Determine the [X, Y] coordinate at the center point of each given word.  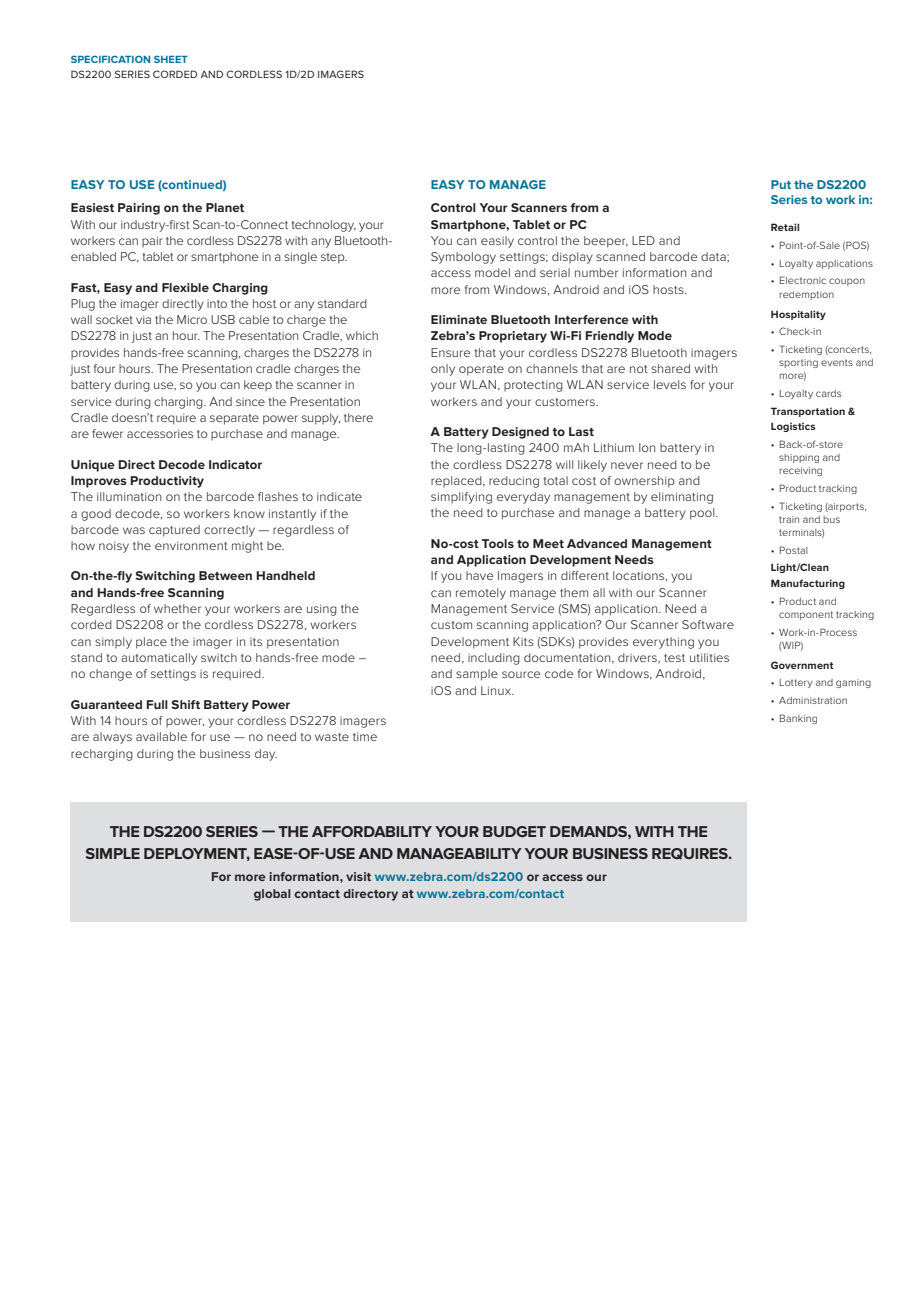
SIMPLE [113, 853]
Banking [798, 719]
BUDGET [514, 831]
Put [781, 184]
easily [497, 242]
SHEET [171, 59]
